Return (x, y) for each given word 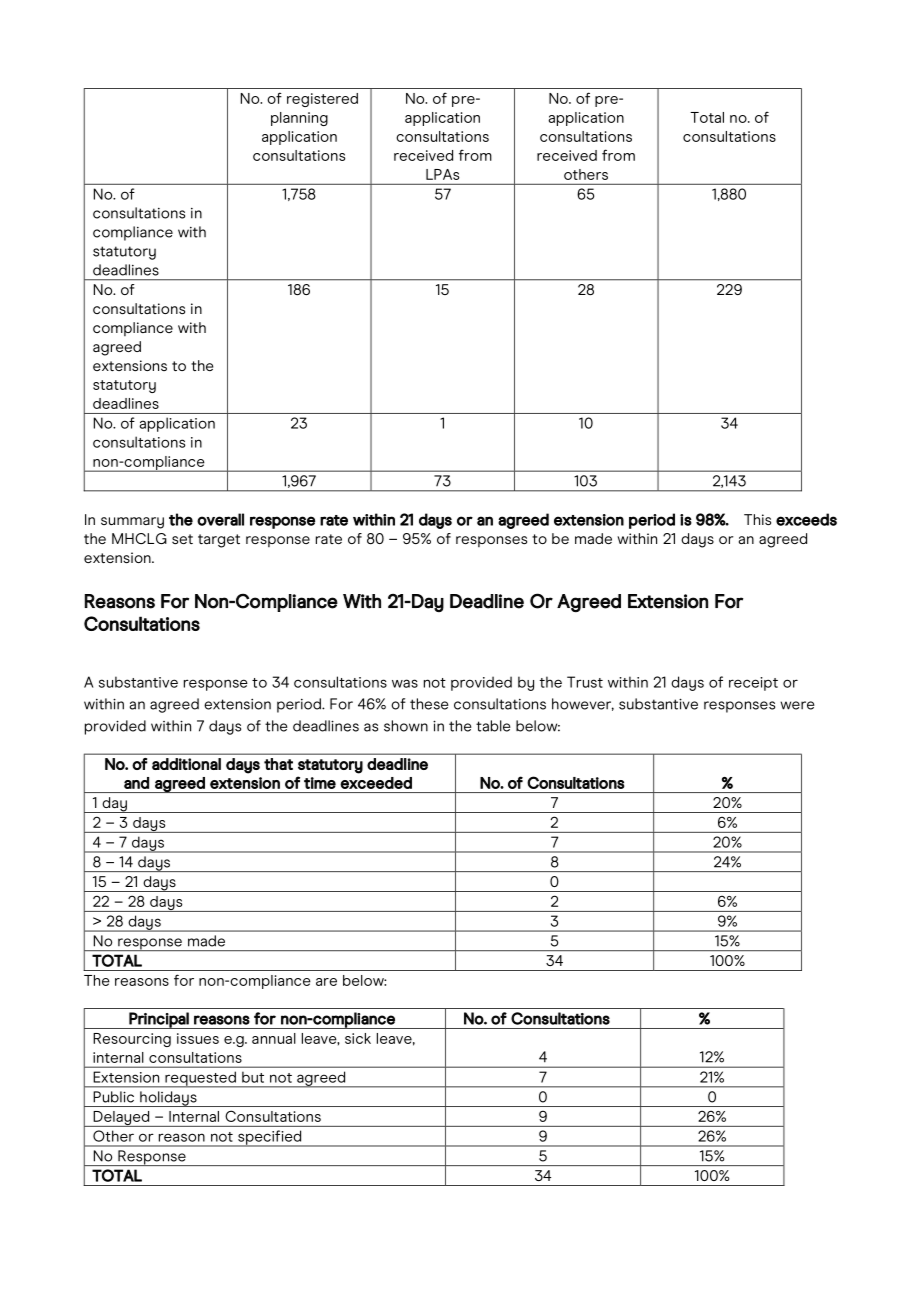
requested (200, 1079)
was (405, 683)
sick (358, 1038)
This (757, 519)
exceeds (806, 519)
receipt (753, 684)
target (219, 541)
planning (299, 119)
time (320, 783)
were (797, 705)
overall (220, 519)
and (136, 783)
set (182, 539)
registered (322, 100)
